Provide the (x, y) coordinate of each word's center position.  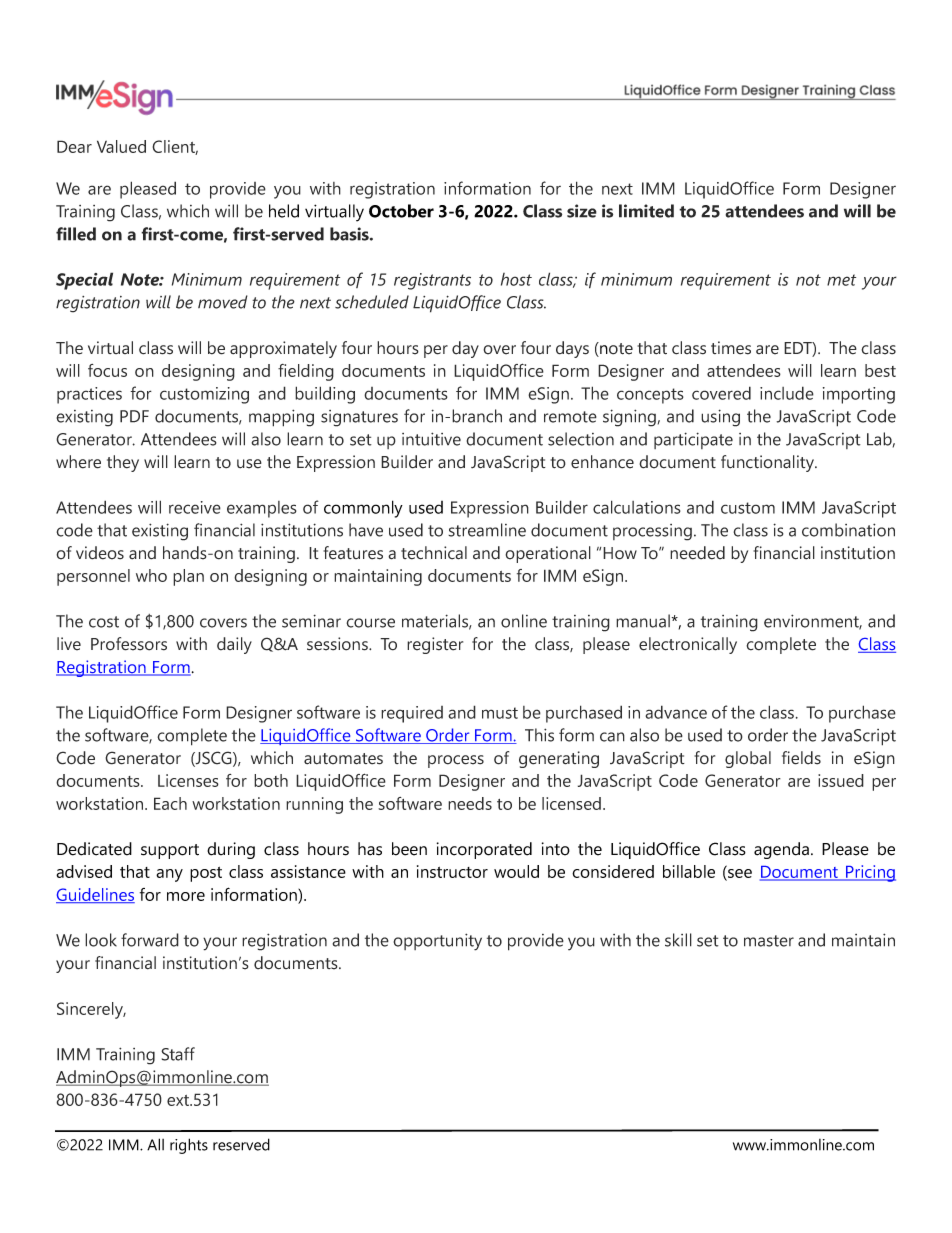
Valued (121, 146)
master (769, 941)
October (401, 211)
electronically (688, 645)
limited (646, 211)
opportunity (437, 942)
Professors (129, 644)
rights (189, 1146)
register (435, 645)
